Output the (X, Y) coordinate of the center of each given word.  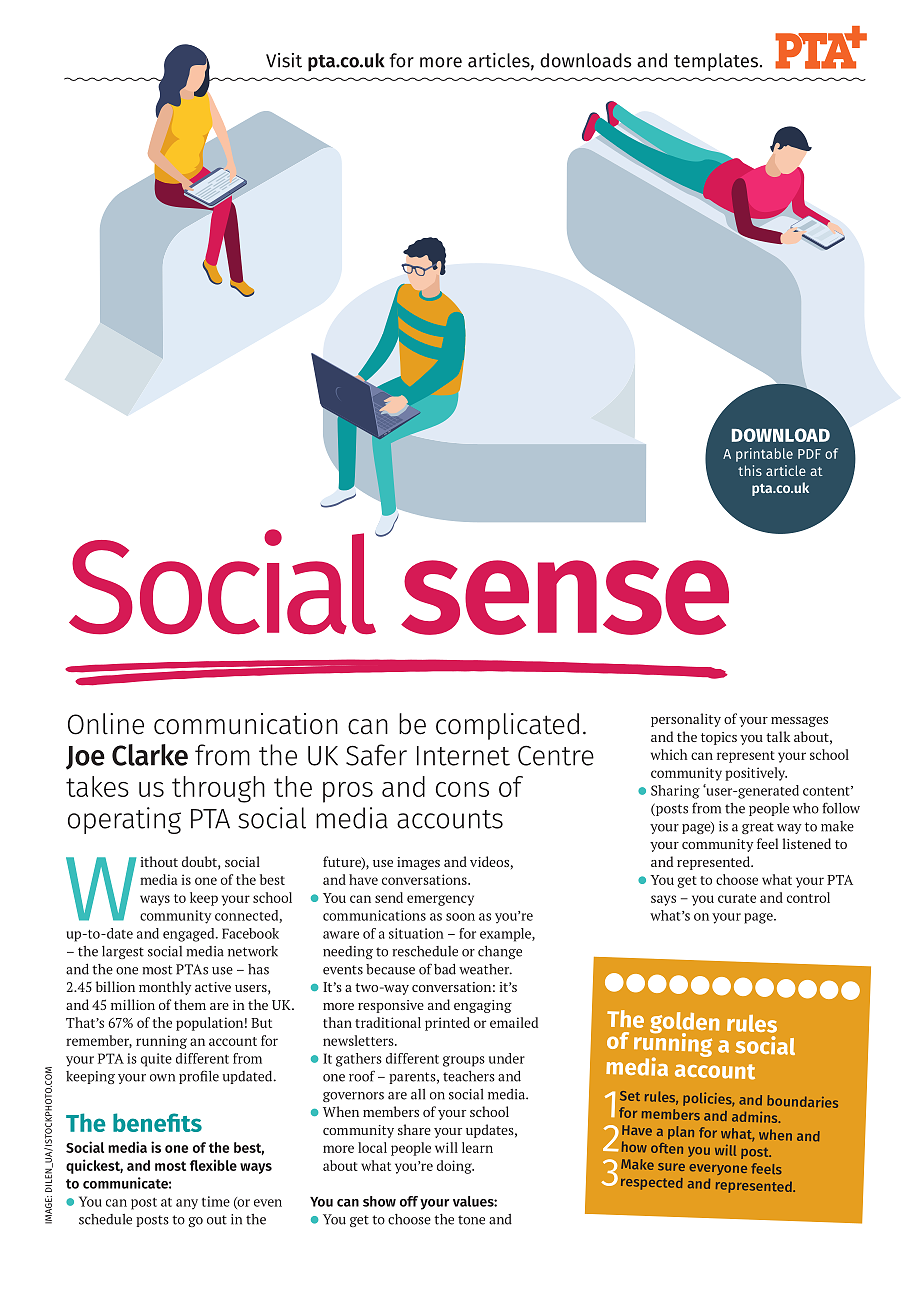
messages (799, 722)
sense (565, 597)
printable (764, 455)
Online (106, 724)
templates (717, 62)
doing (455, 1167)
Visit (284, 60)
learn (477, 1147)
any (187, 1204)
